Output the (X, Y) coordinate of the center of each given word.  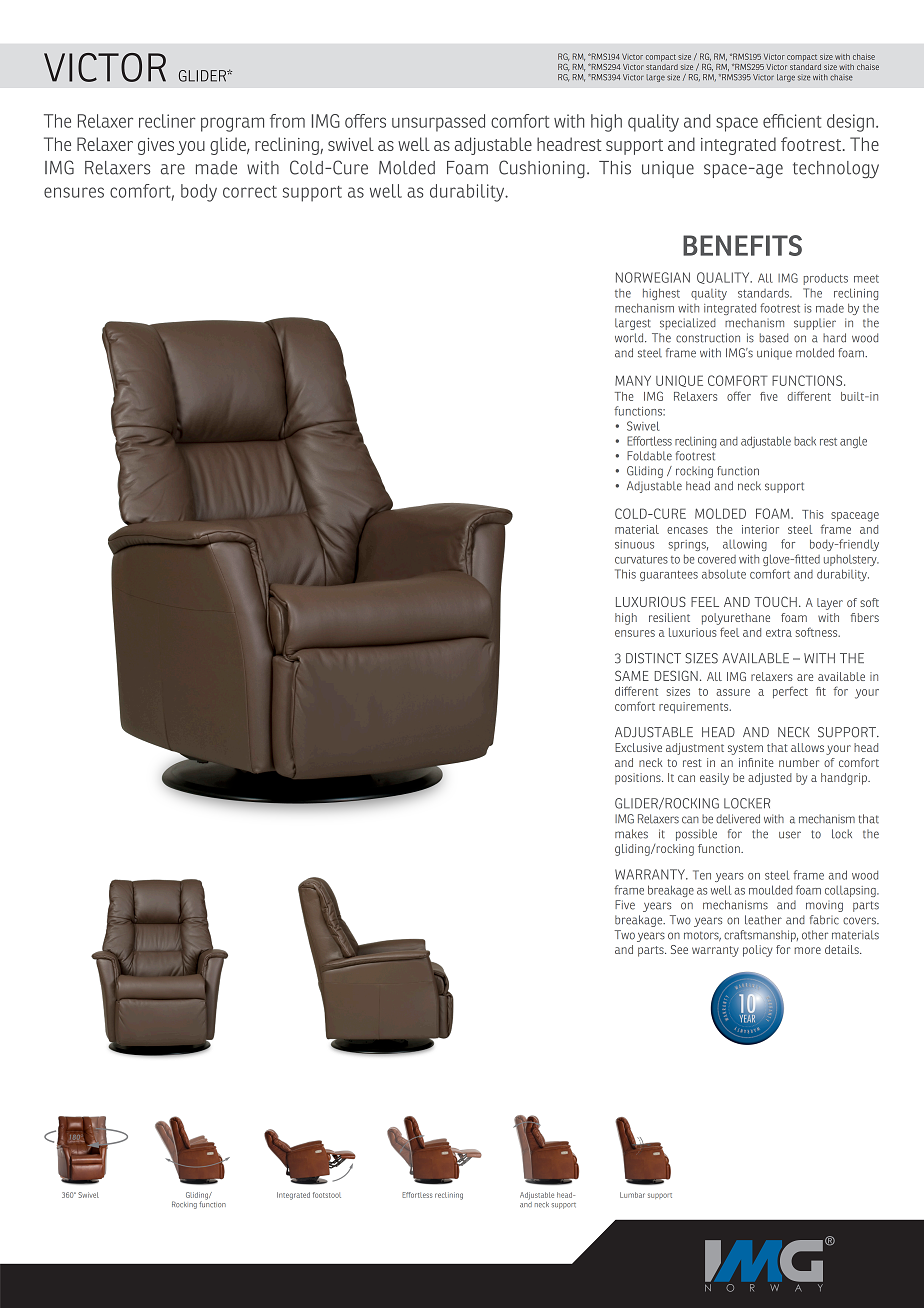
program (232, 124)
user (790, 835)
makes (631, 834)
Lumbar (632, 1195)
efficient (792, 121)
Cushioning (542, 169)
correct (250, 192)
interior (760, 529)
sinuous (634, 544)
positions (639, 779)
